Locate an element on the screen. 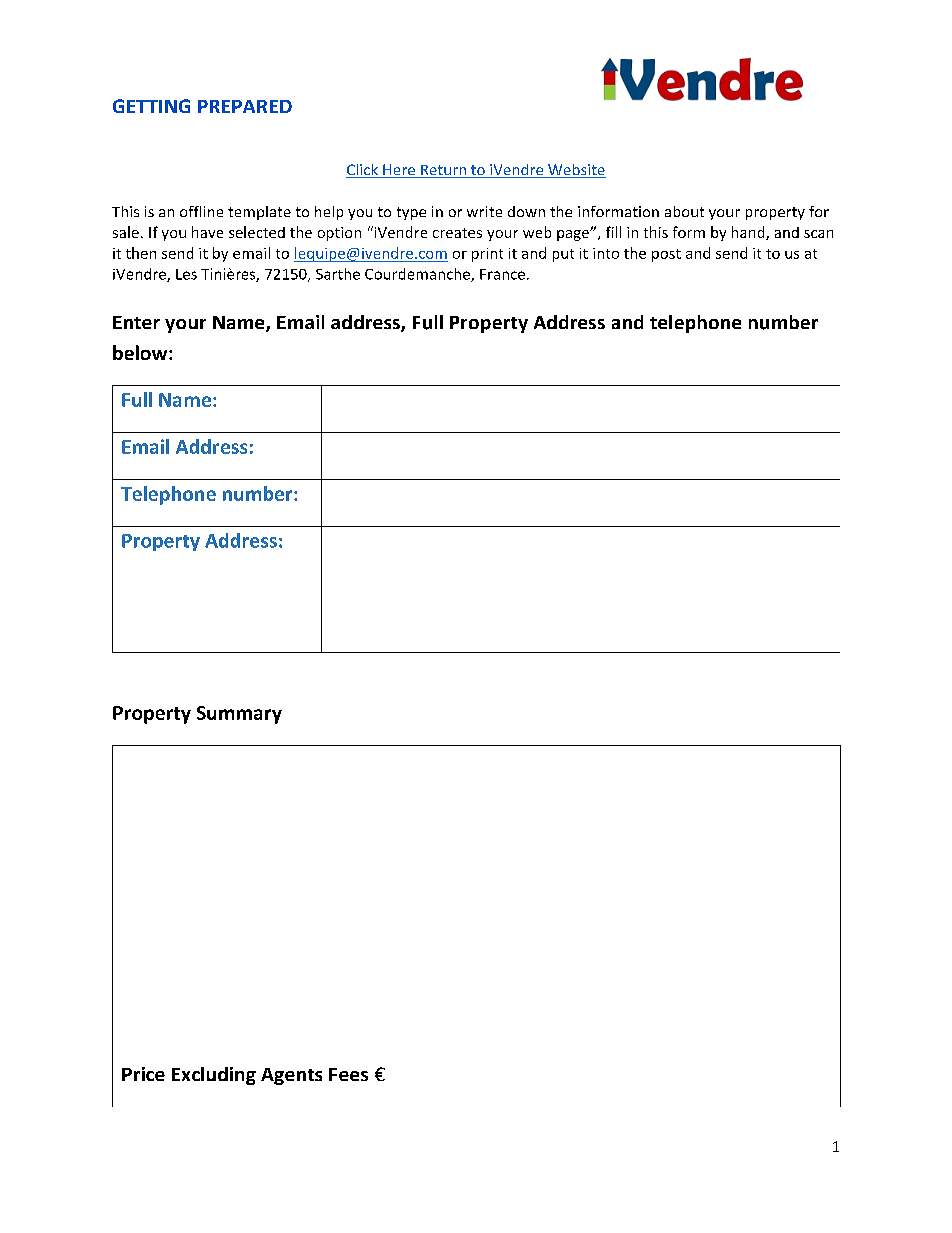 This screenshot has width=952, height=1233. France is located at coordinates (502, 274).
